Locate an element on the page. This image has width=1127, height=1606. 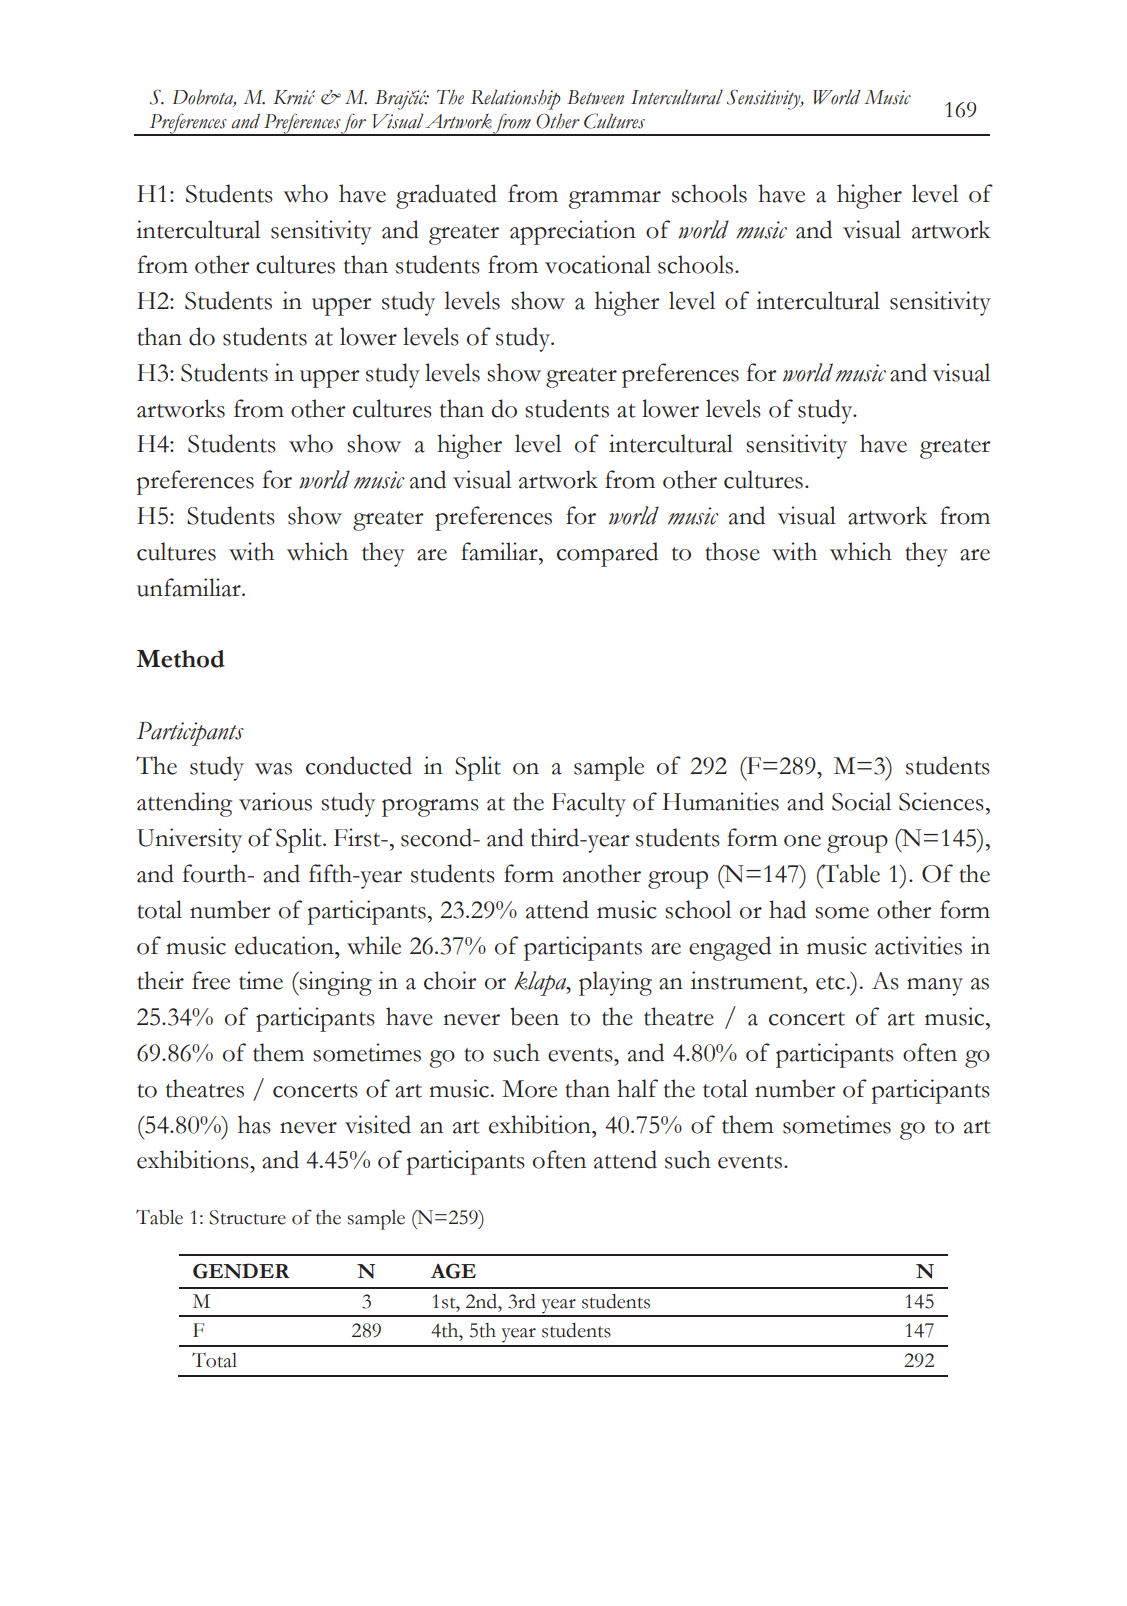
Social is located at coordinates (861, 801).
